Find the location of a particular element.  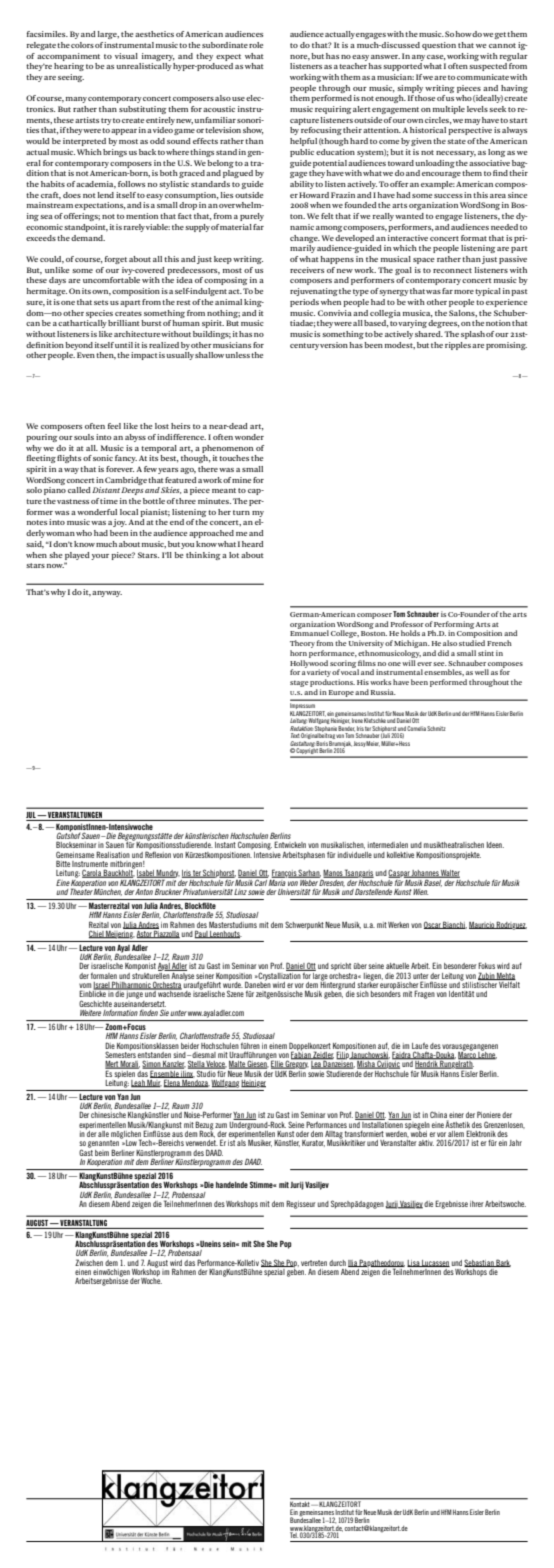

beim is located at coordinates (102, 1153).
